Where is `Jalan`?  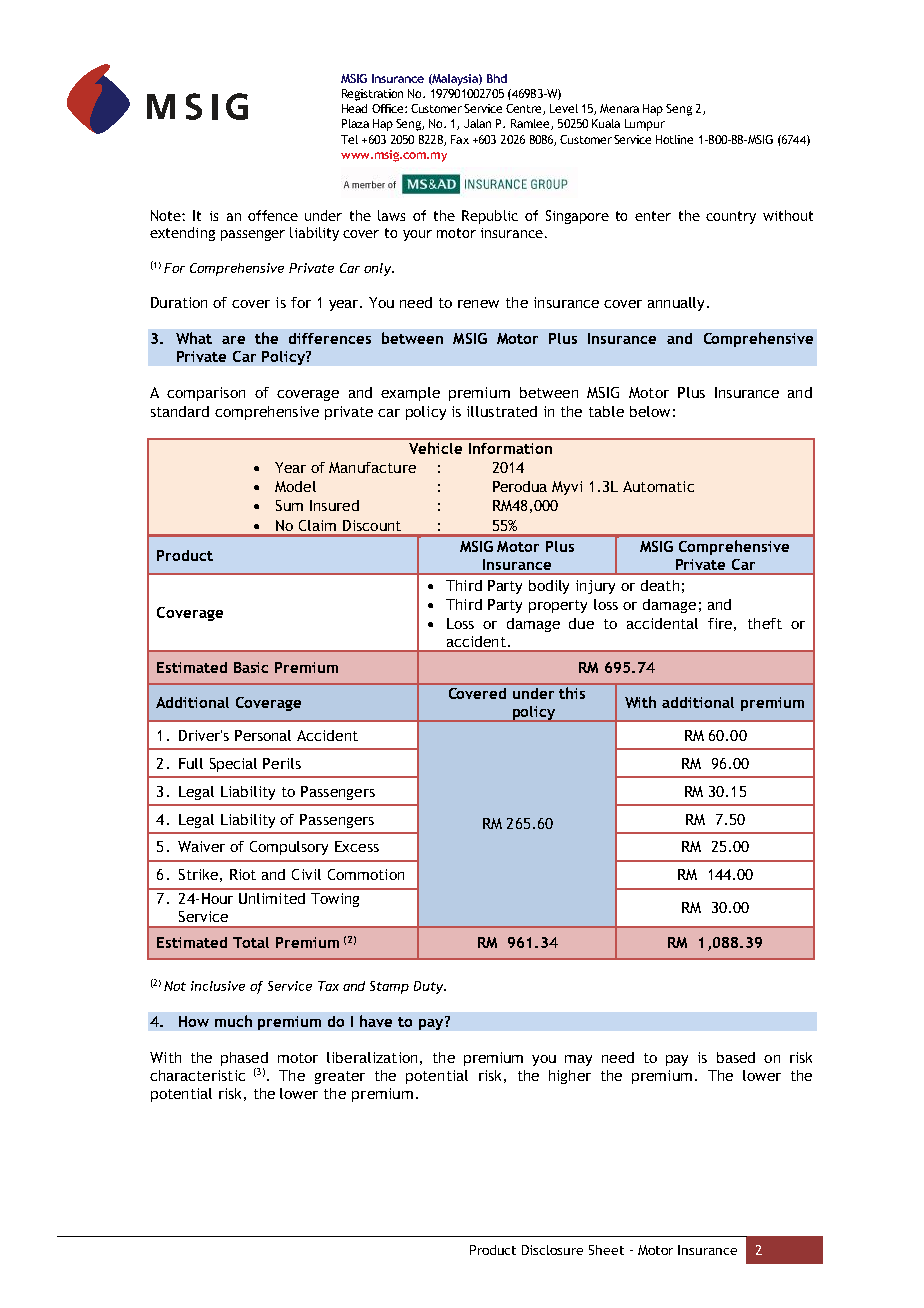 Jalan is located at coordinates (477, 123).
